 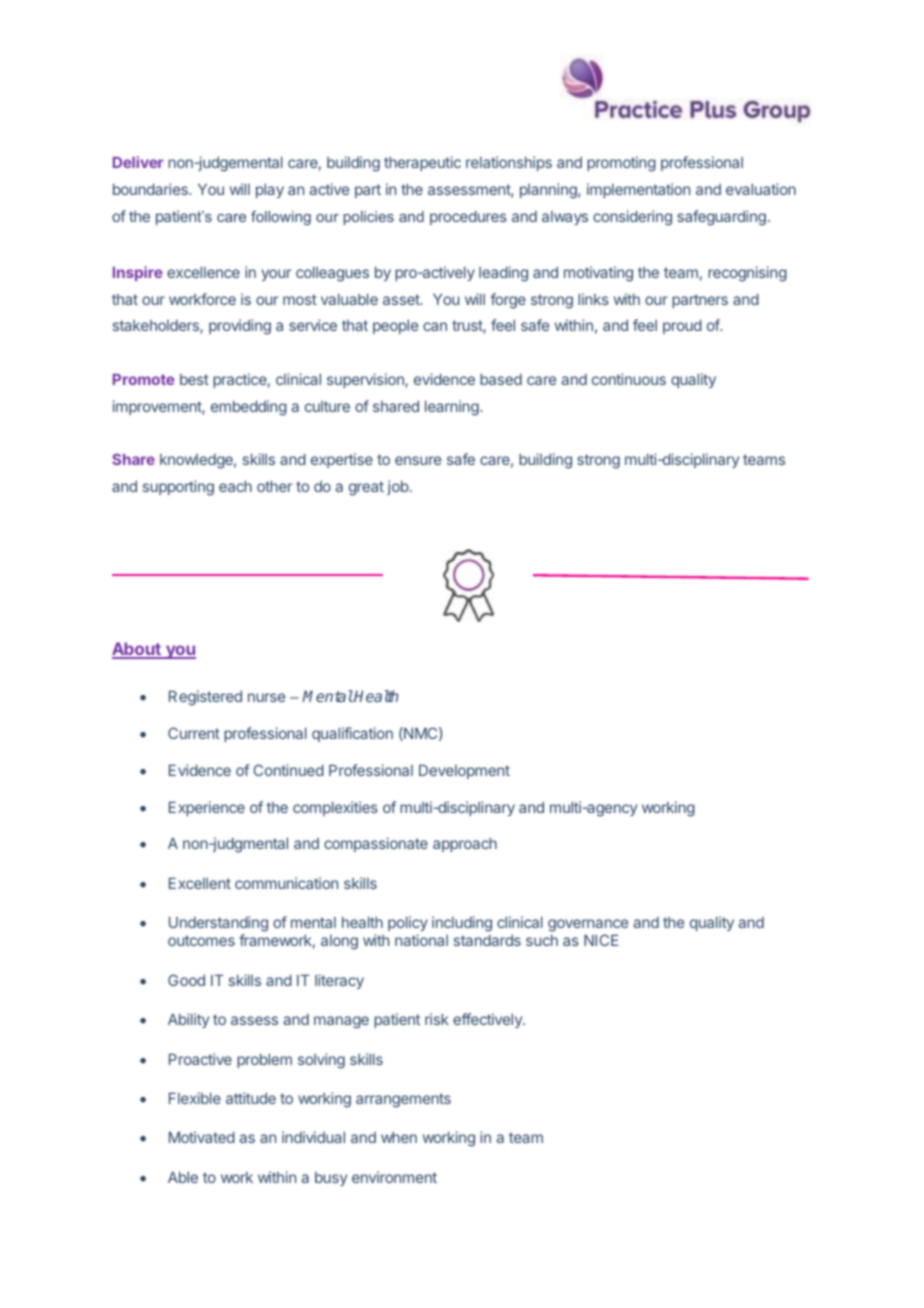 I want to click on Motivated, so click(x=202, y=1137).
